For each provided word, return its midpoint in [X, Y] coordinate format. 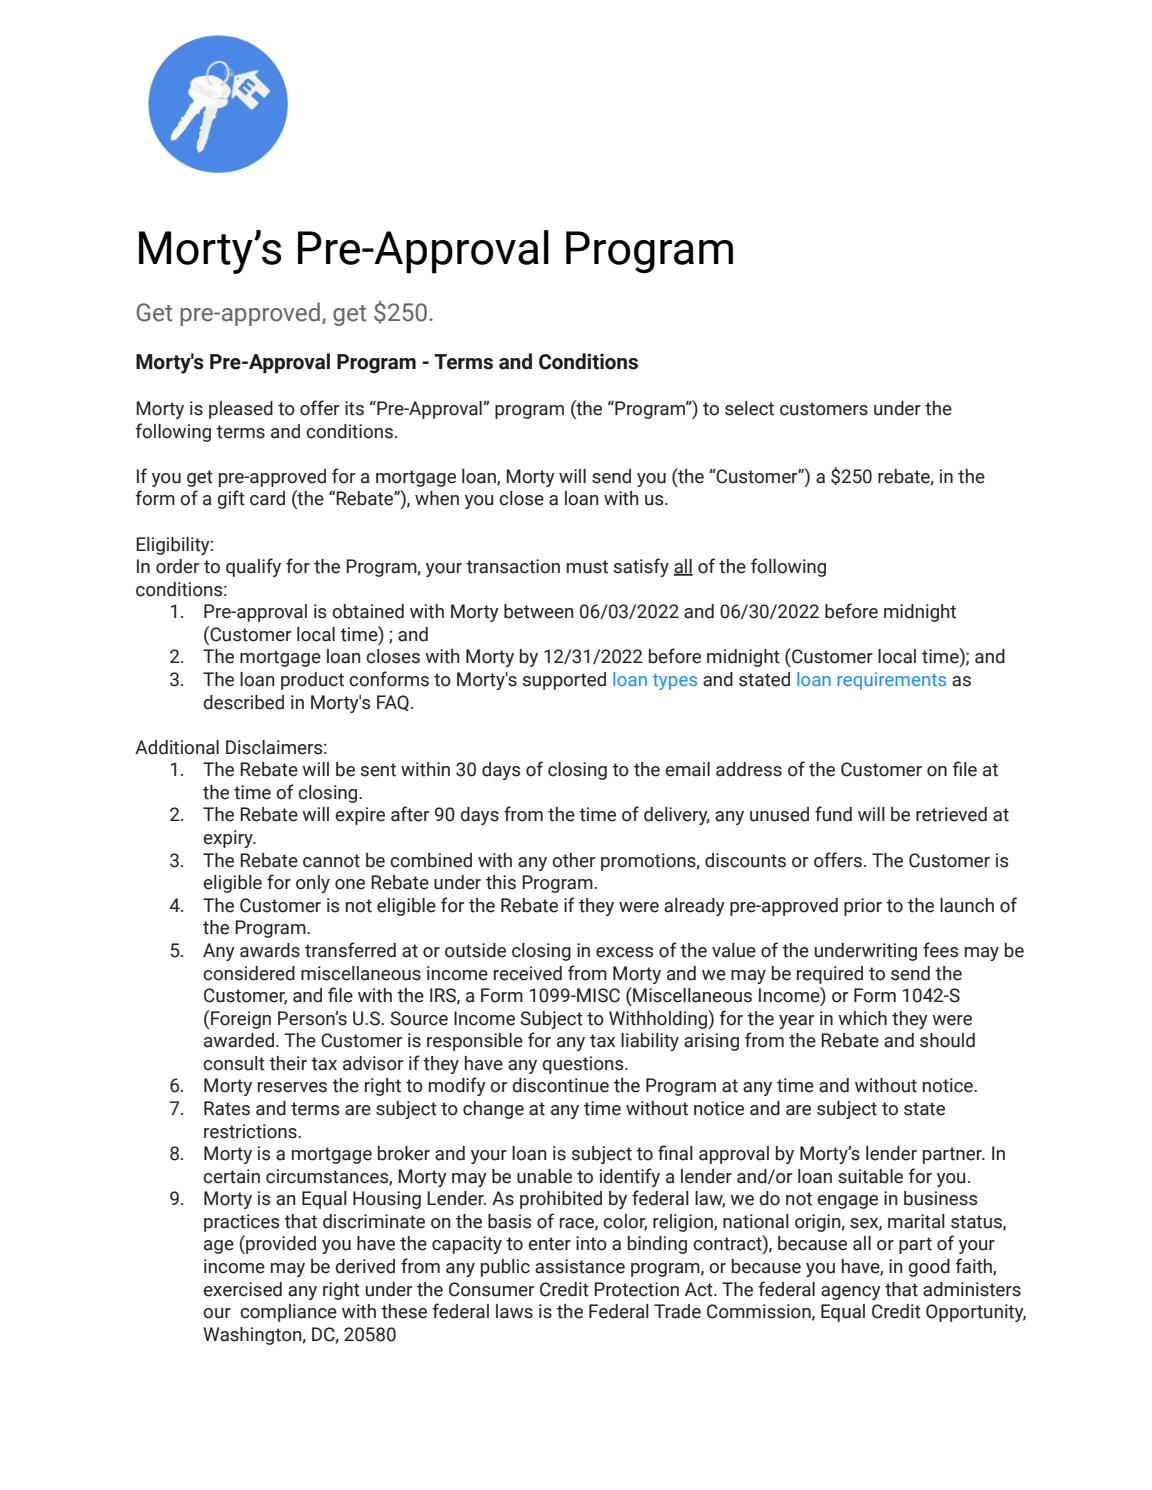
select [749, 408]
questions [584, 1065]
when [437, 498]
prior [863, 907]
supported [564, 681]
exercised [242, 1289]
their [288, 1063]
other [573, 860]
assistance [580, 1266]
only [313, 884]
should [947, 1040]
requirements [891, 681]
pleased [241, 410]
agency [851, 1293]
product [312, 681]
